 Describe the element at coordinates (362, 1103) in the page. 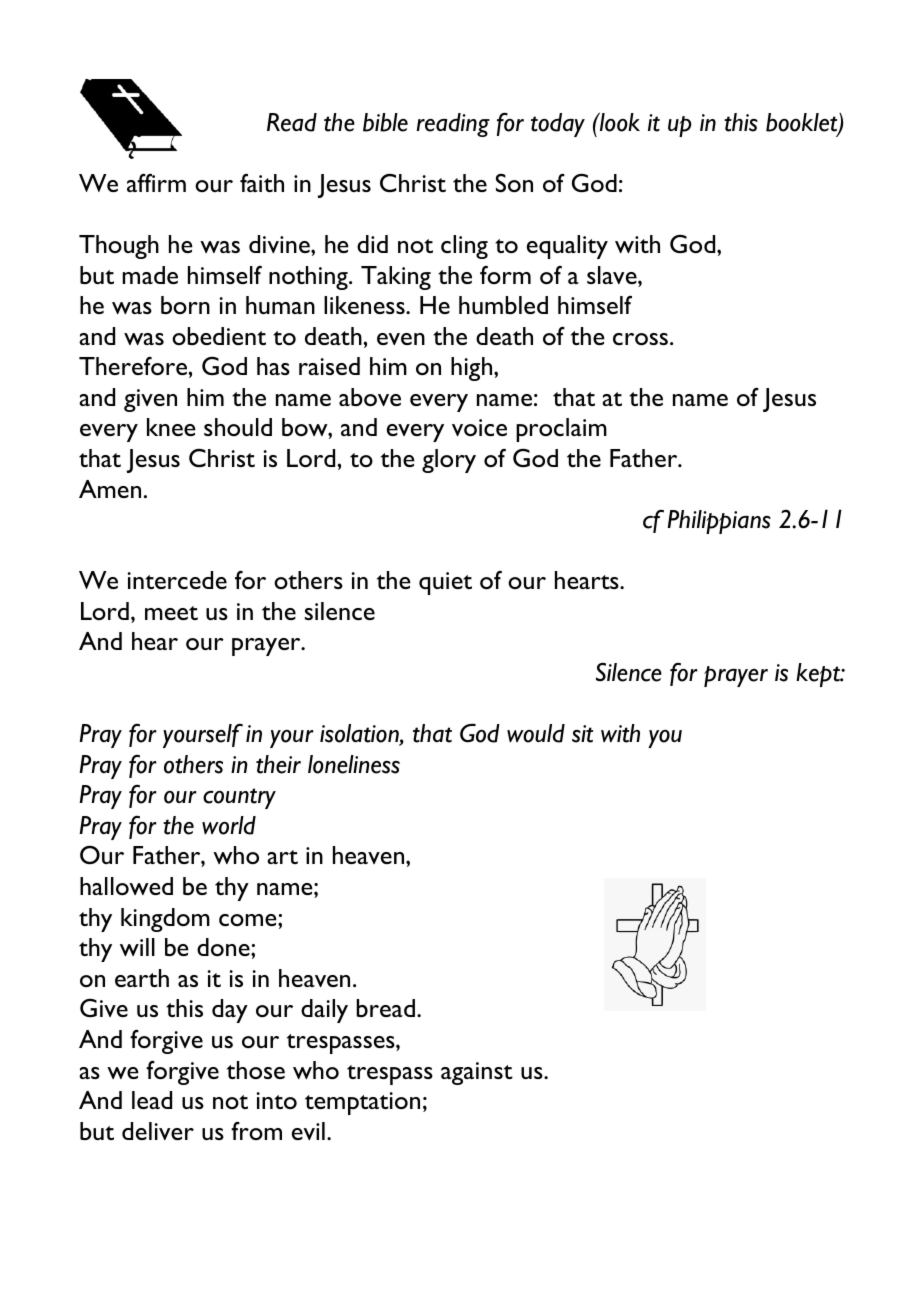

I see `temptation` at that location.
